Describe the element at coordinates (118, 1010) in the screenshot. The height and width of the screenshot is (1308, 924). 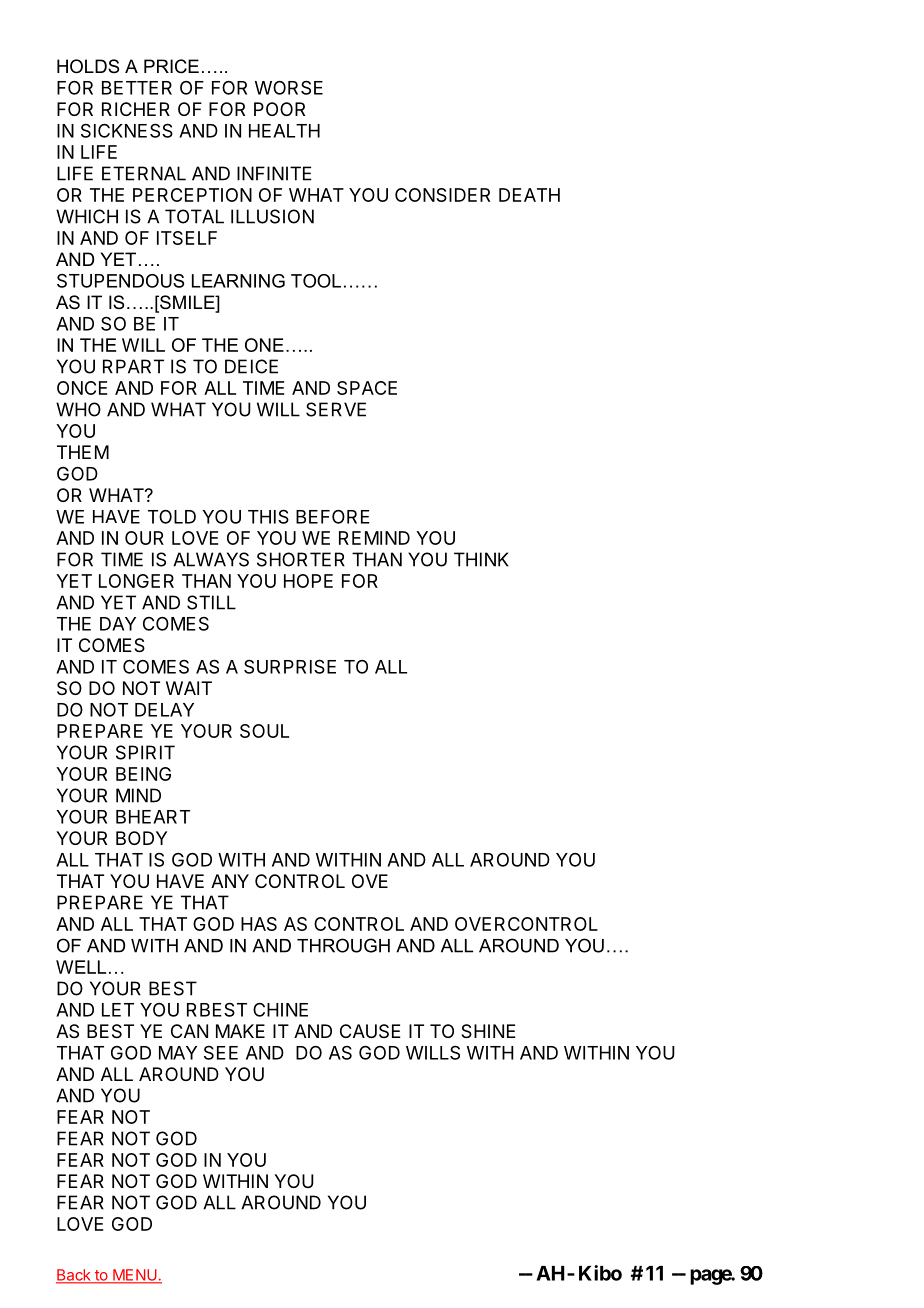
I see `LET` at that location.
